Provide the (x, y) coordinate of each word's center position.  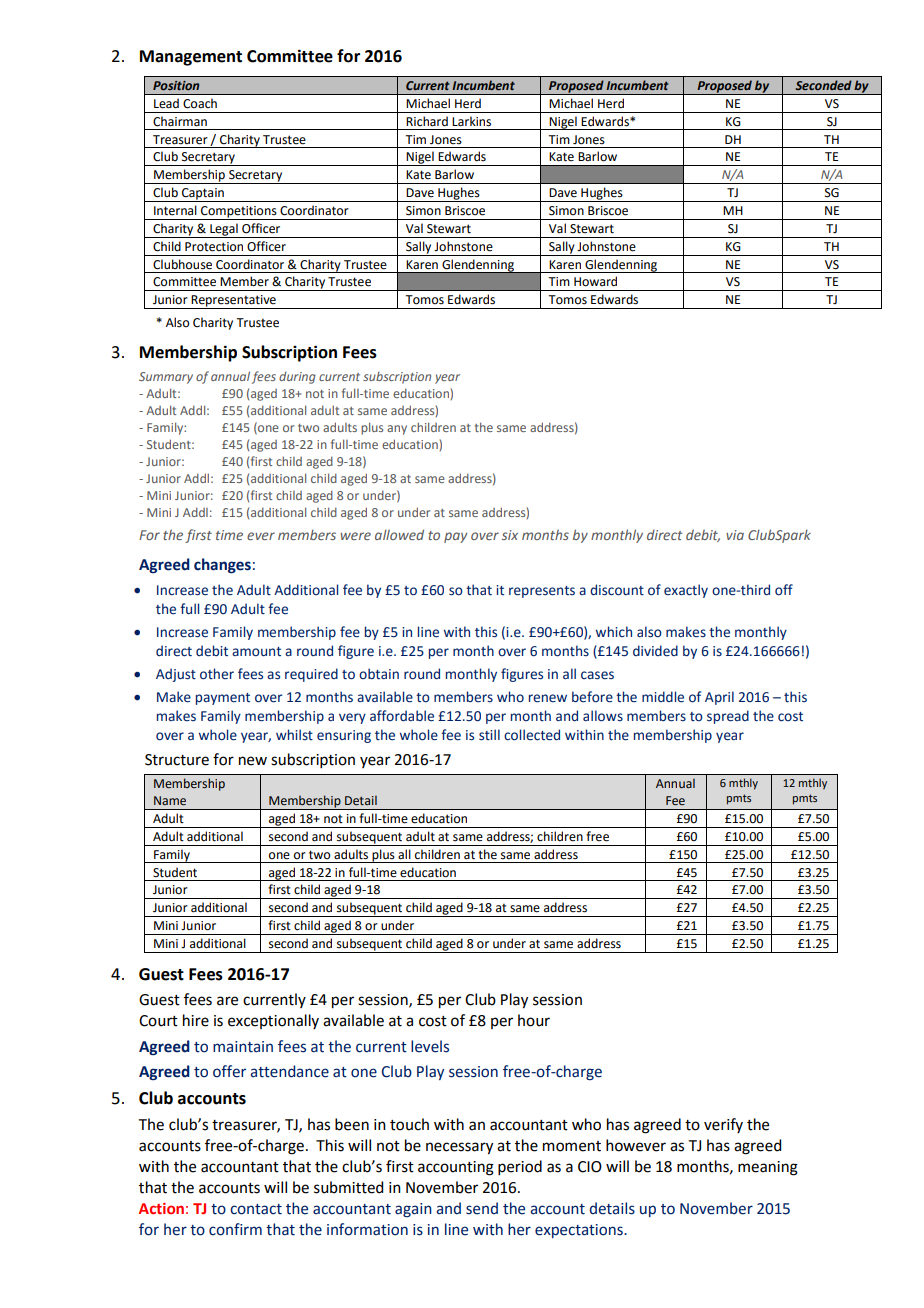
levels (430, 1046)
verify (723, 1125)
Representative (233, 302)
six (510, 535)
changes (222, 566)
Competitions (239, 213)
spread (728, 717)
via (735, 535)
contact (256, 1209)
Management (191, 58)
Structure (177, 760)
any (397, 430)
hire (196, 1020)
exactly (686, 591)
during (297, 378)
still (489, 735)
